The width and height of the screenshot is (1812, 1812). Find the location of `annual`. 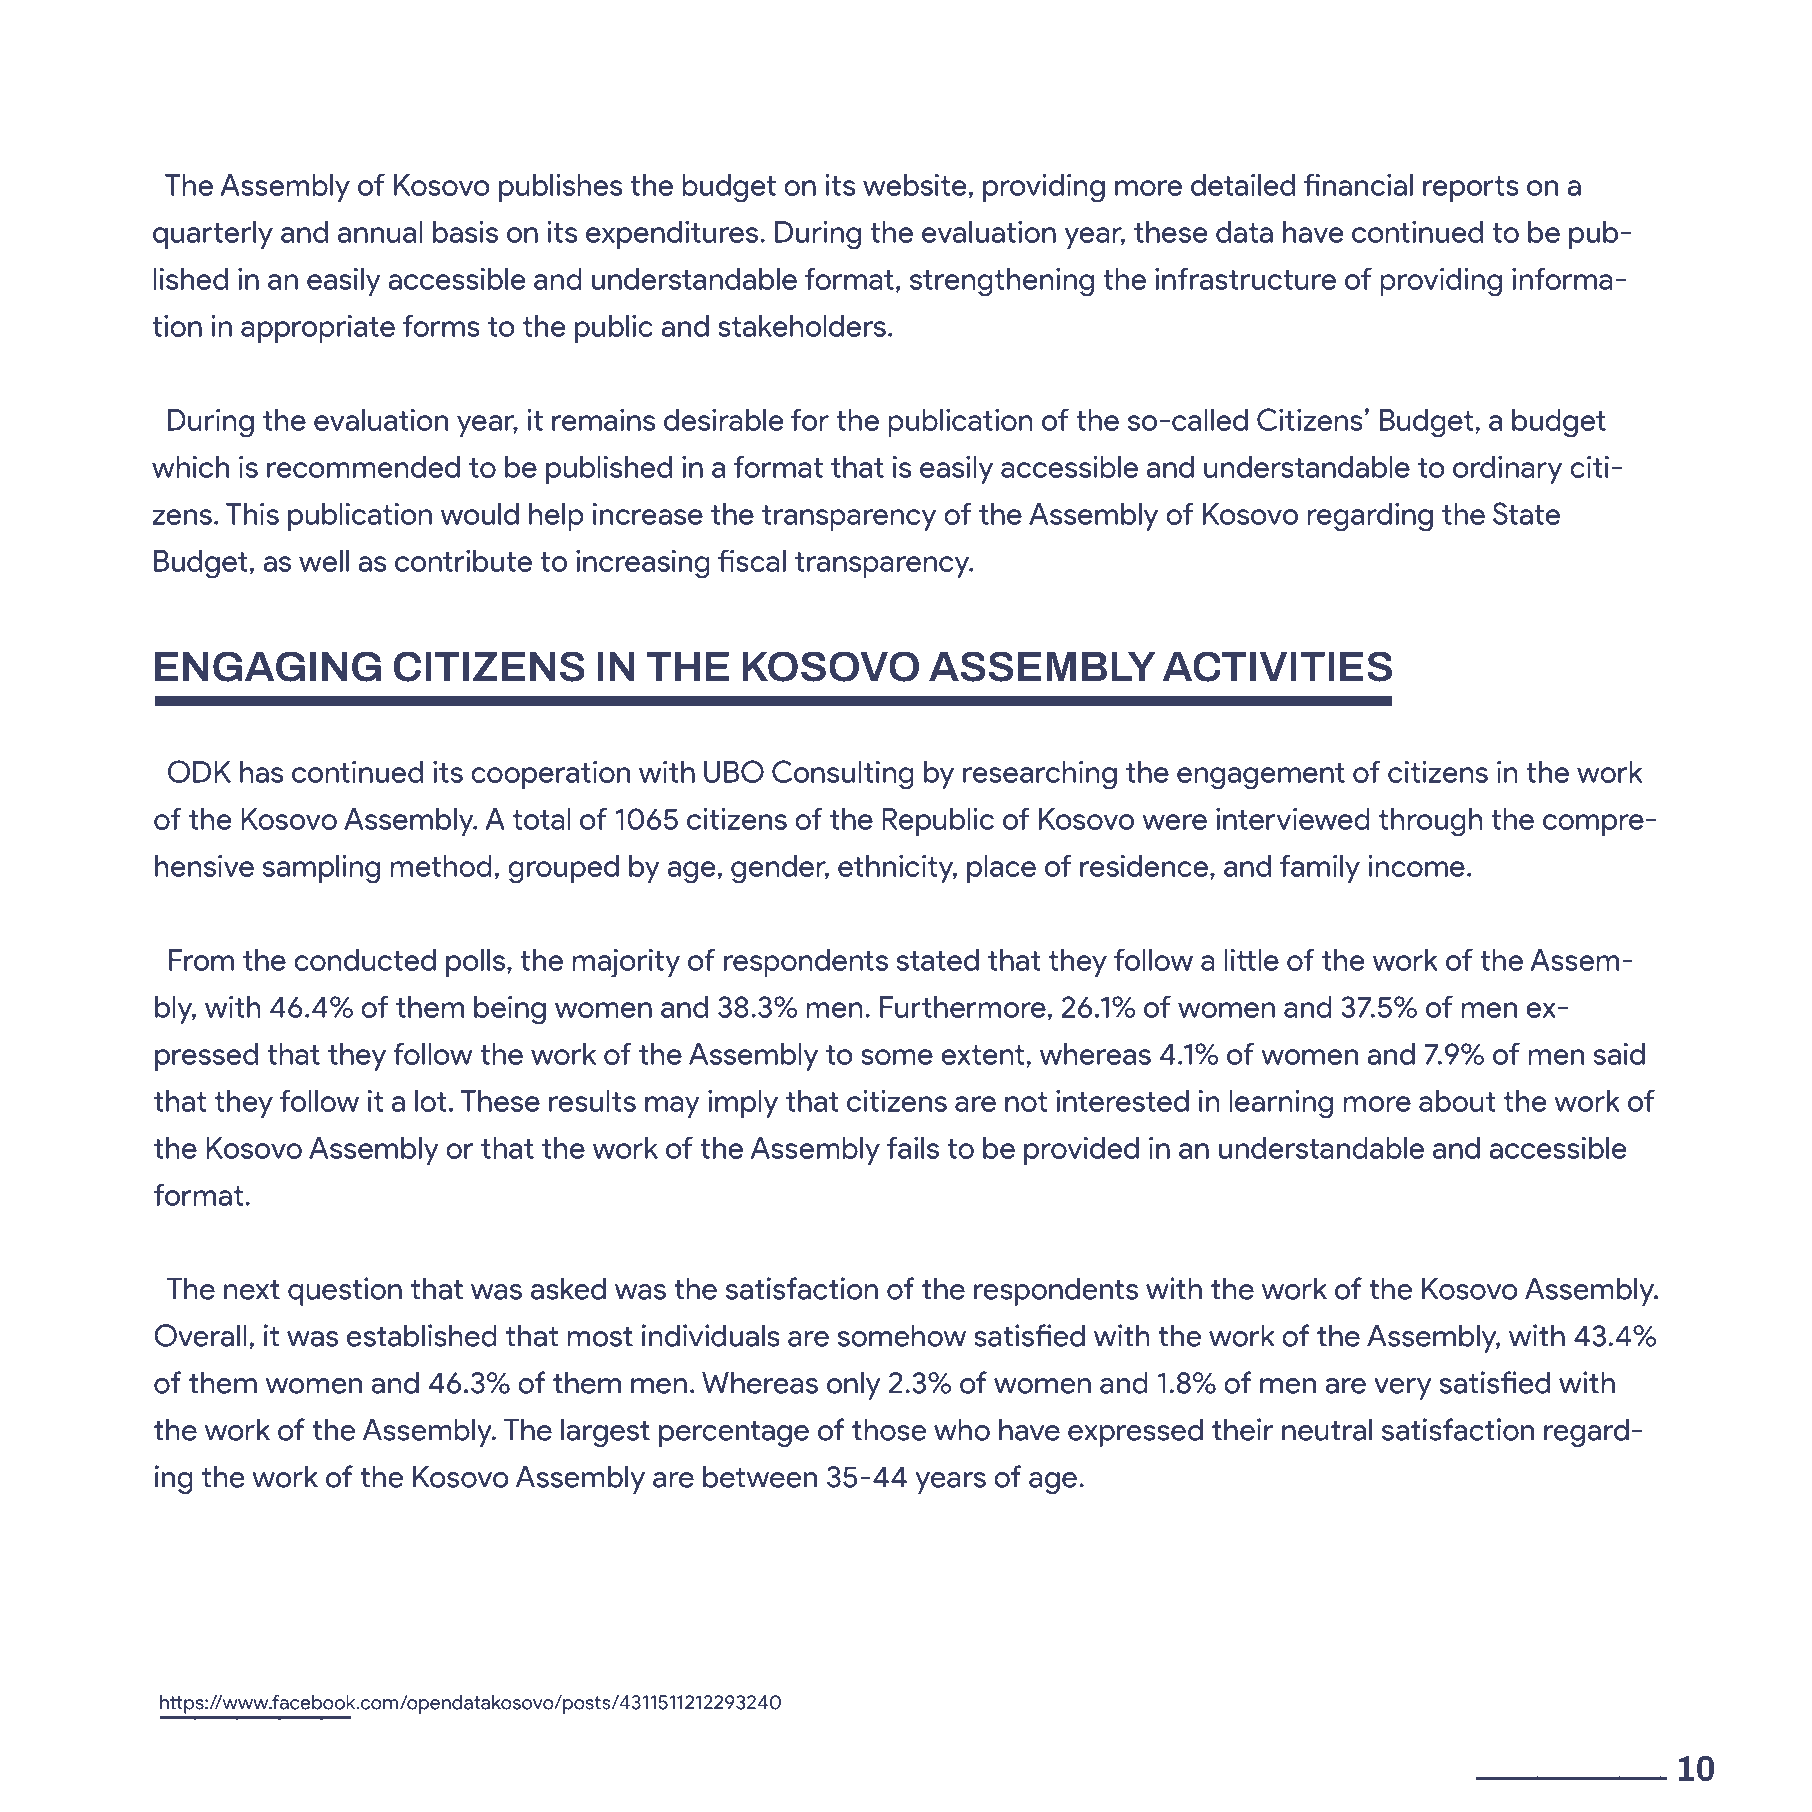

annual is located at coordinates (380, 232).
